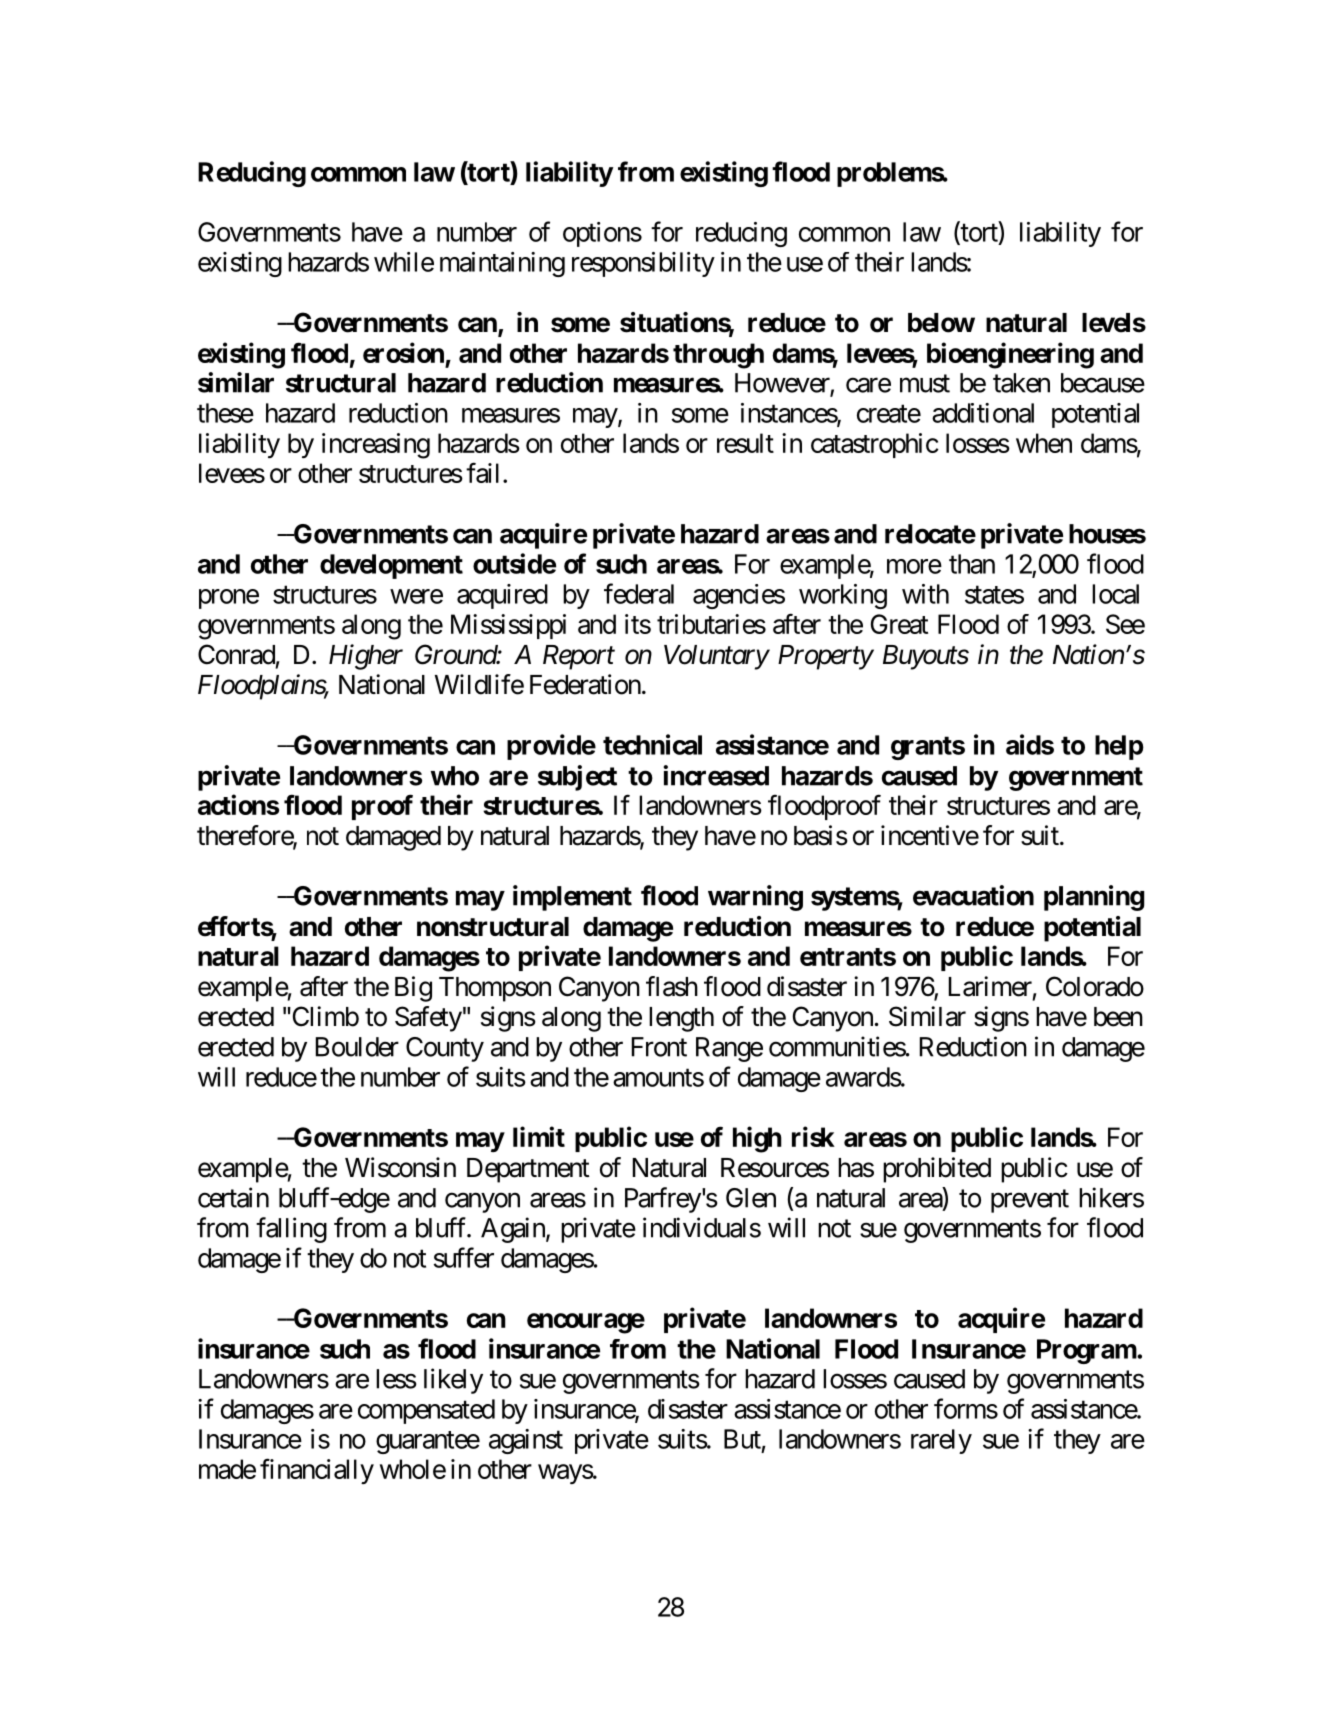 The image size is (1339, 1732). Describe the element at coordinates (428, 1019) in the screenshot. I see `Safety` at that location.
